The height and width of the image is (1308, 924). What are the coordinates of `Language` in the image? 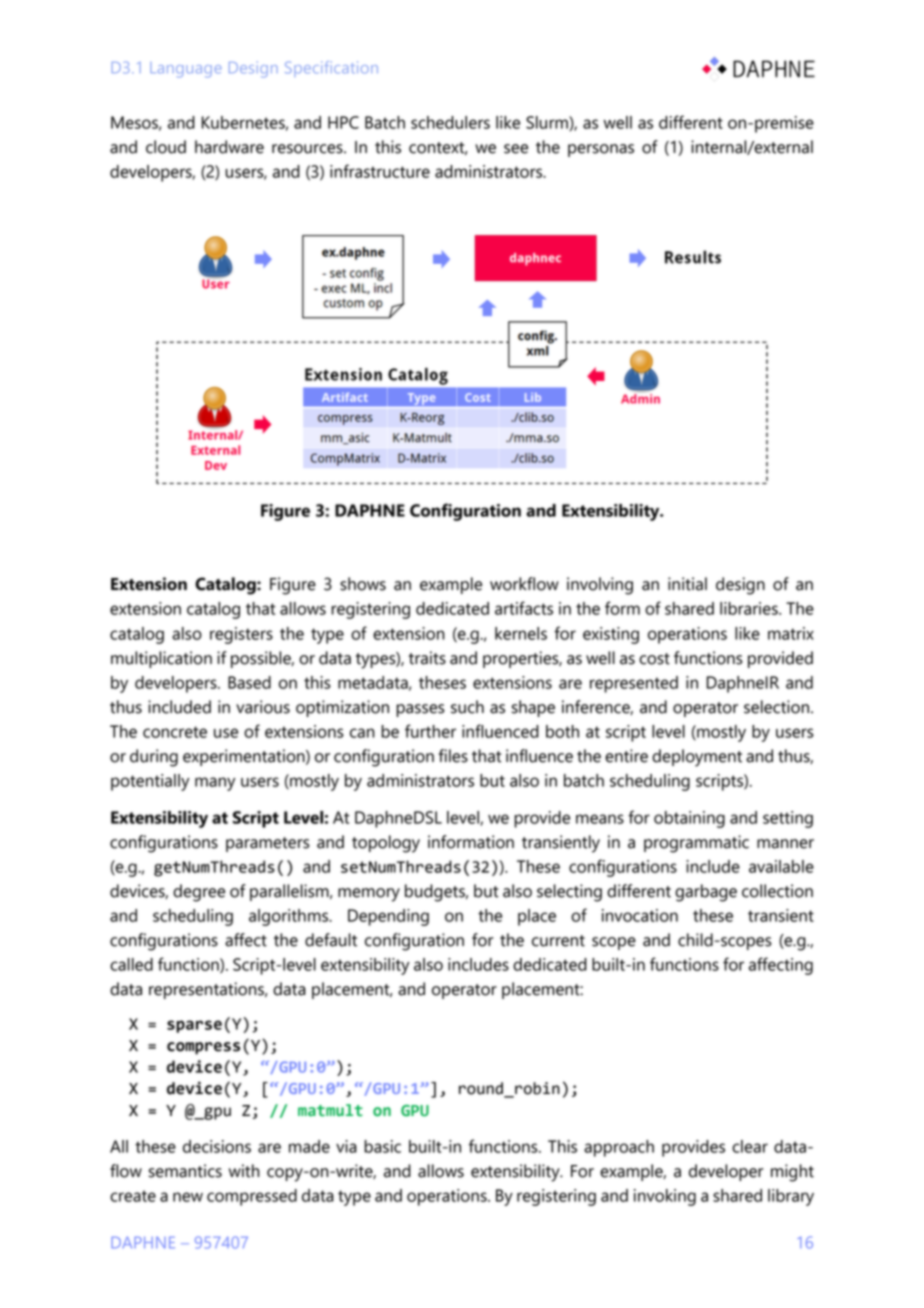 It's located at (186, 70).
